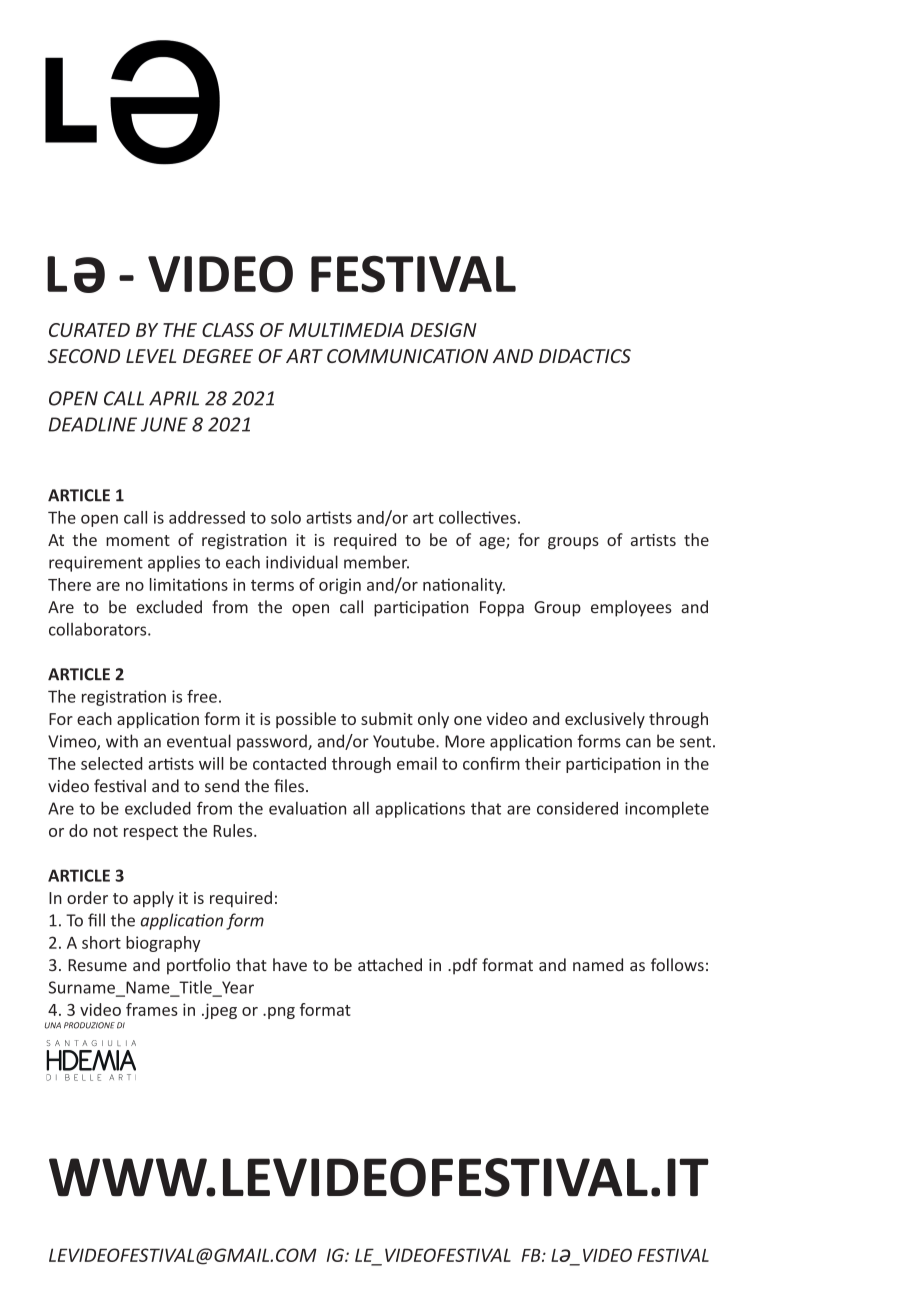  Describe the element at coordinates (152, 1009) in the screenshot. I see `frames` at that location.
